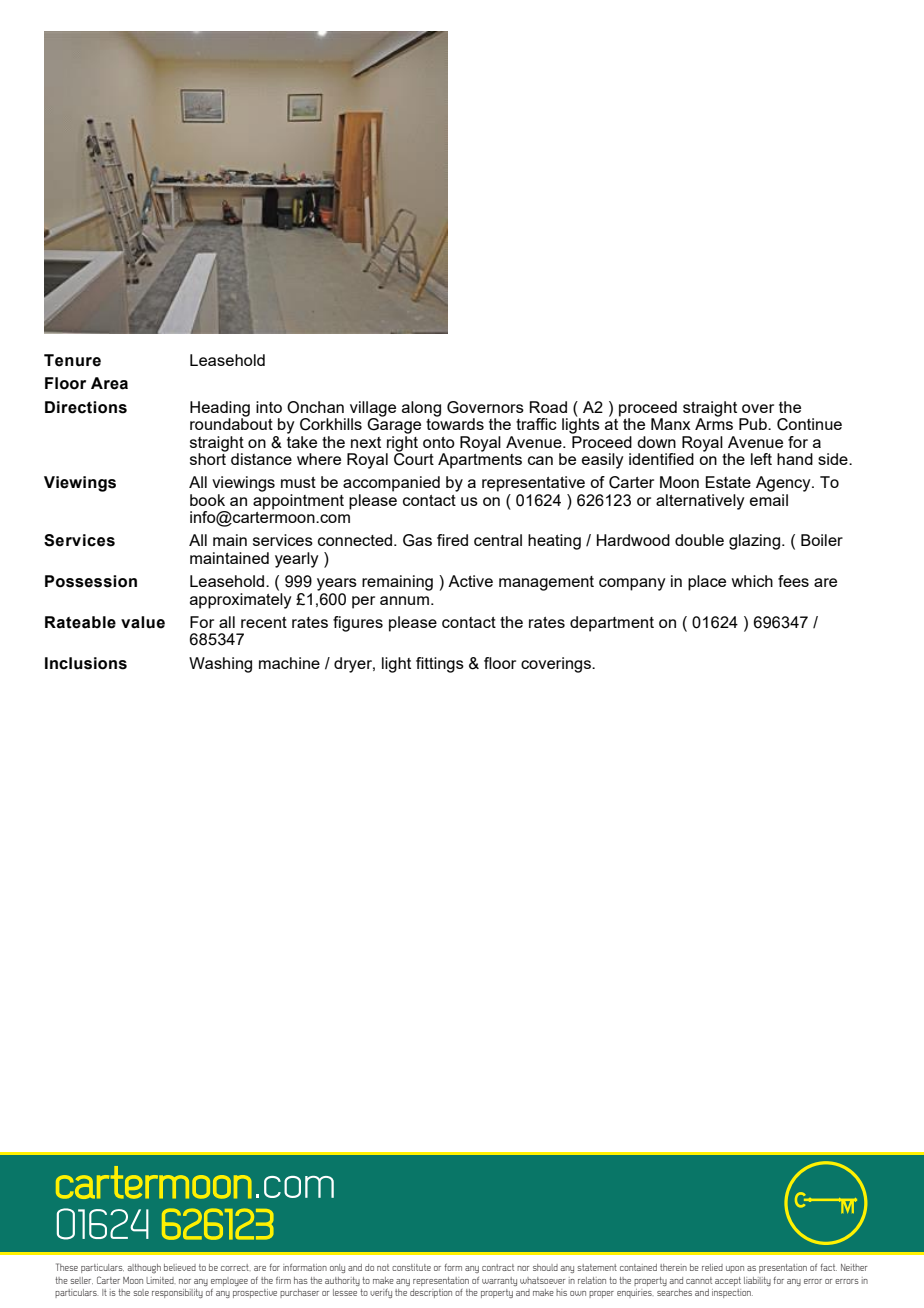 This screenshot has height=1308, width=924. What do you see at coordinates (109, 383) in the screenshot?
I see `Area` at bounding box center [109, 383].
